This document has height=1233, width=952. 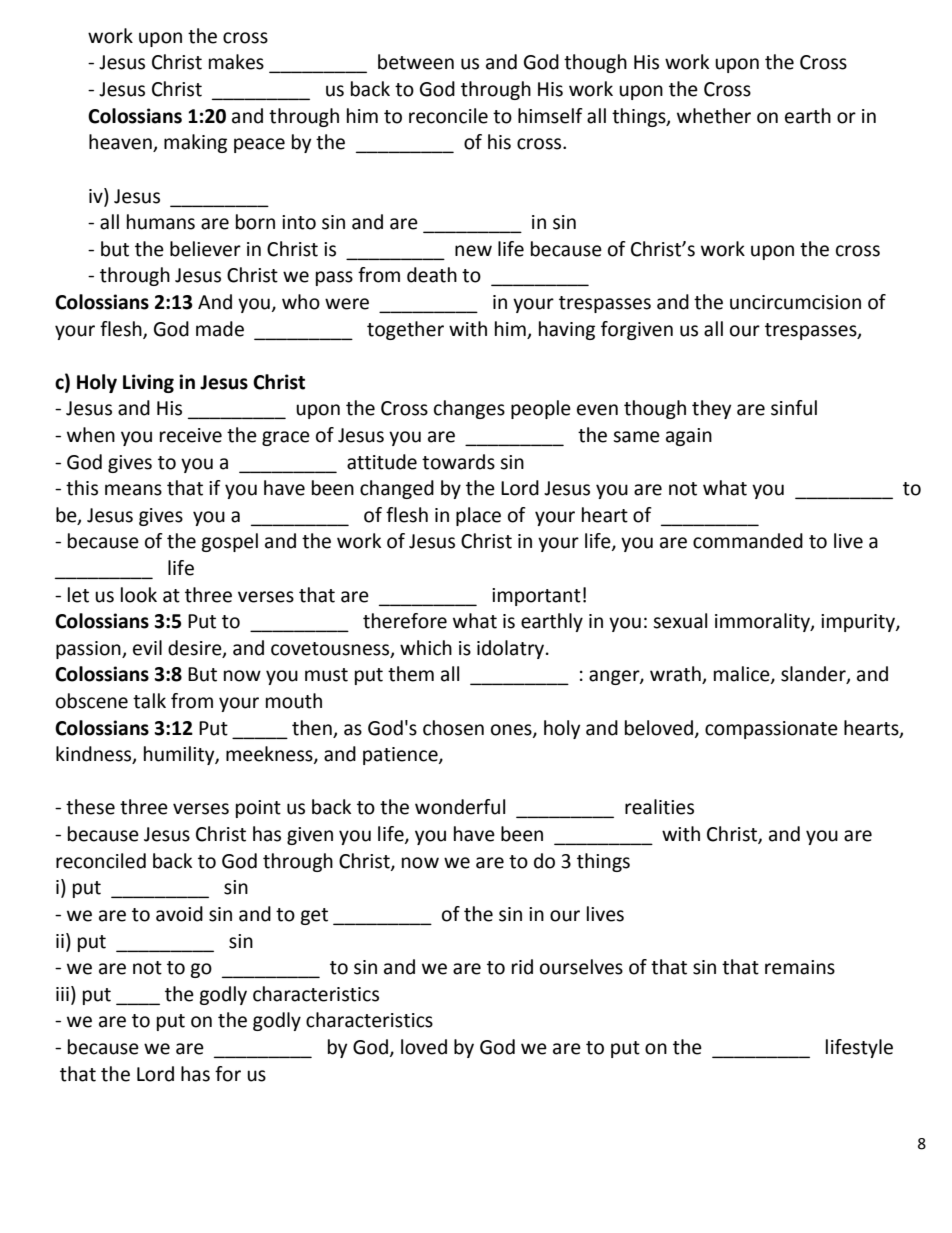 I want to click on evil, so click(x=147, y=648).
